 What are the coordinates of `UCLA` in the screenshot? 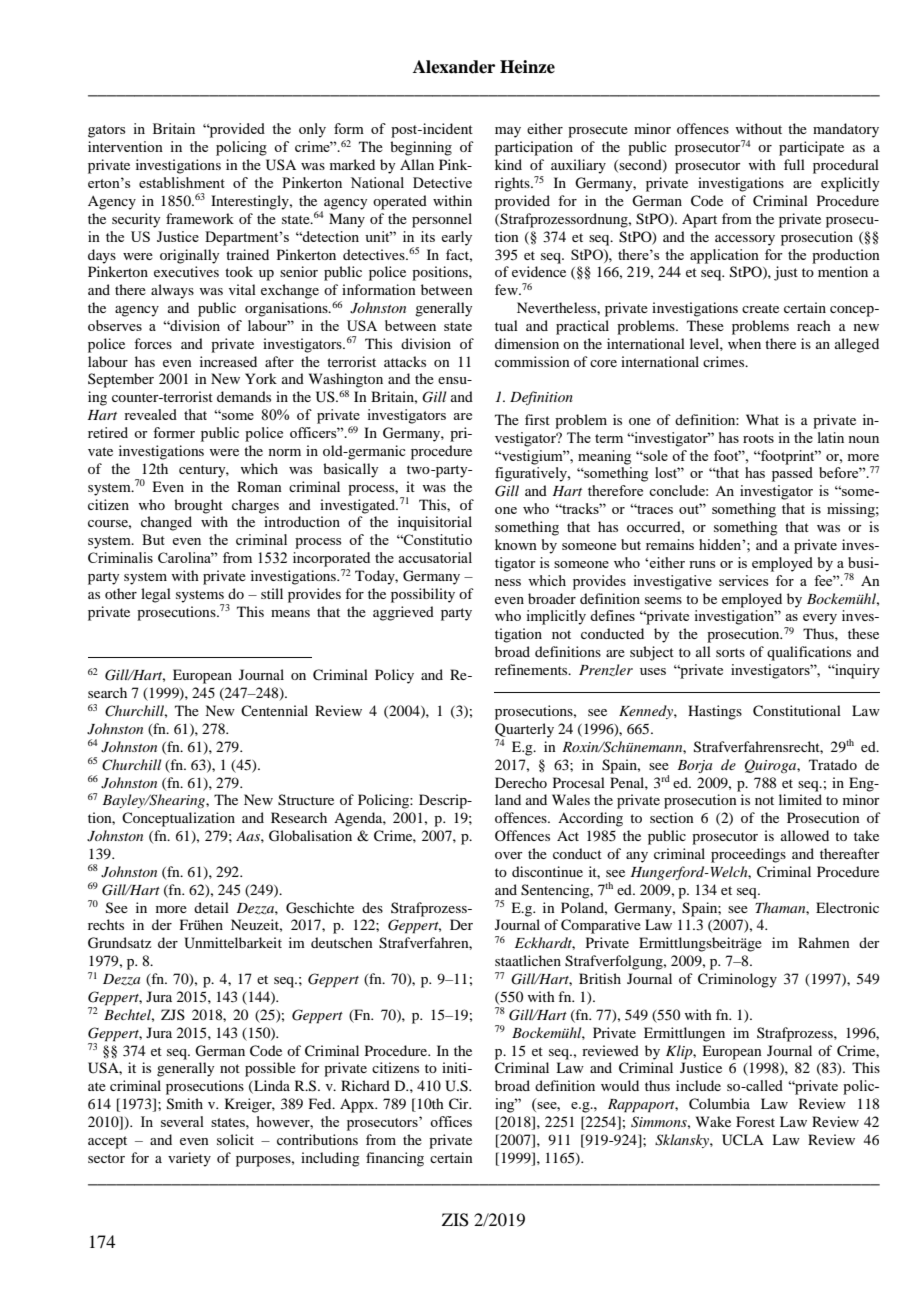 It's located at (743, 1140).
